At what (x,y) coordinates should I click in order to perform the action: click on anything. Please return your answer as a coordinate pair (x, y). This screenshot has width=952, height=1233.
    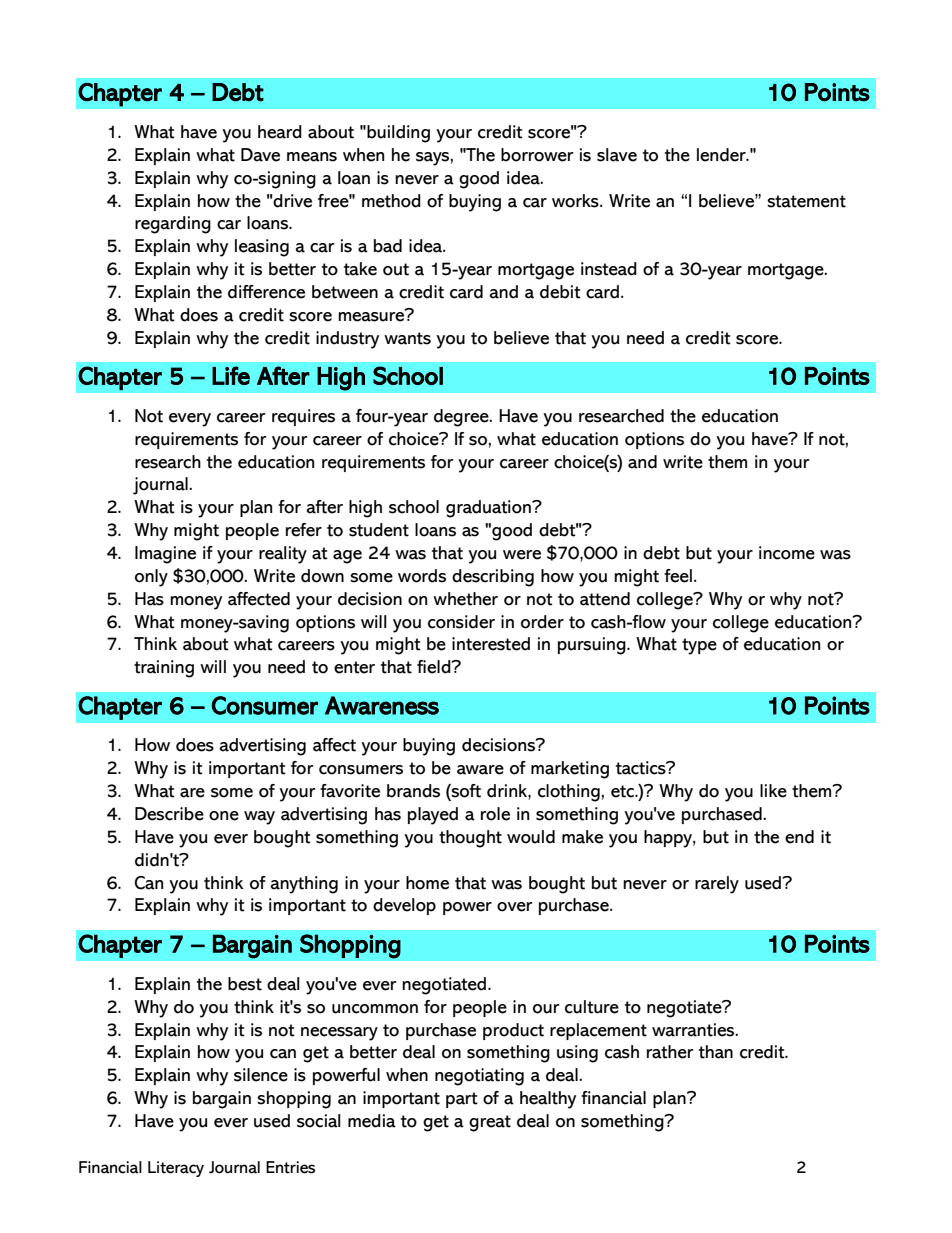
    Looking at the image, I should click on (304, 885).
